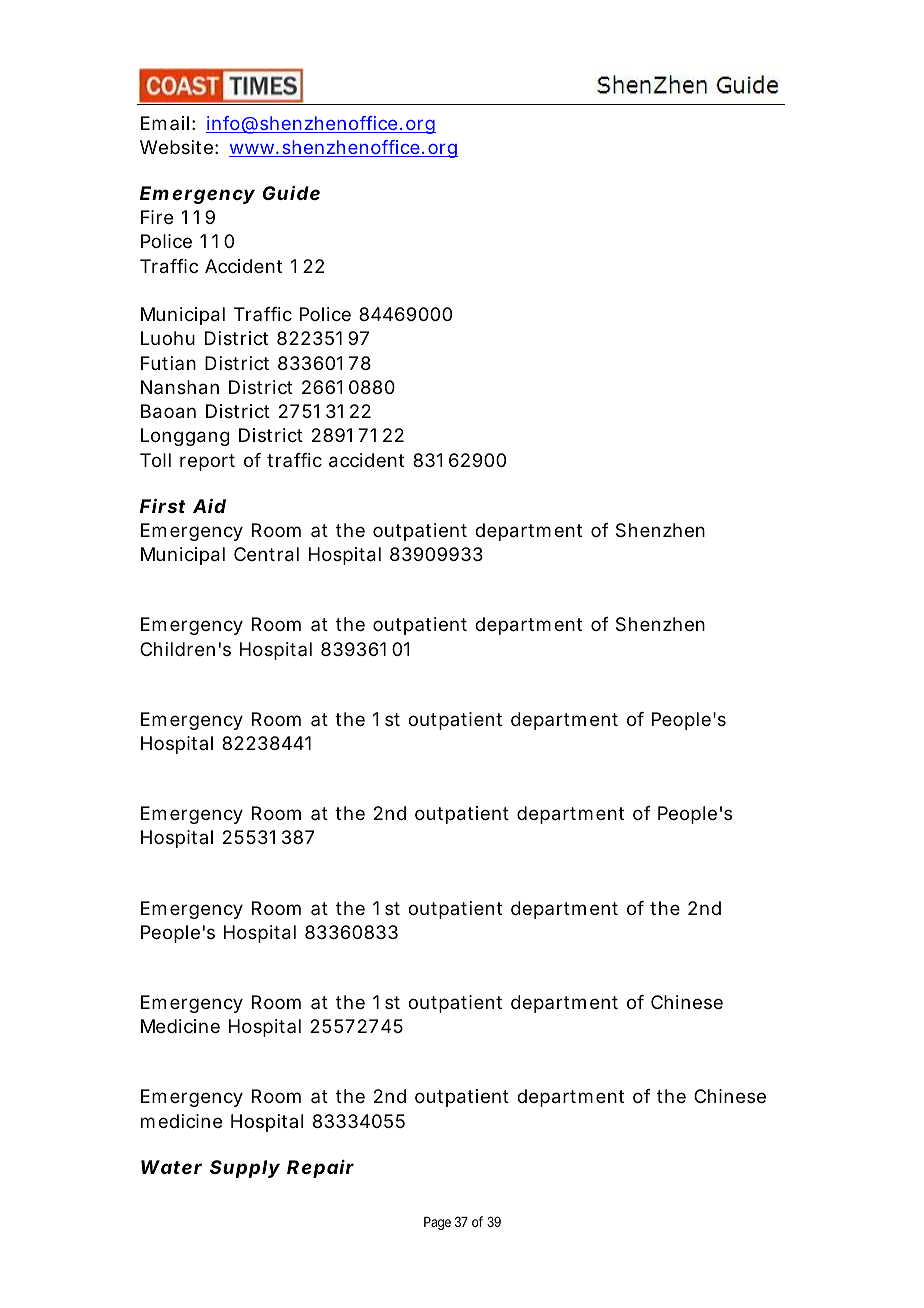  Describe the element at coordinates (207, 462) in the screenshot. I see `report` at that location.
